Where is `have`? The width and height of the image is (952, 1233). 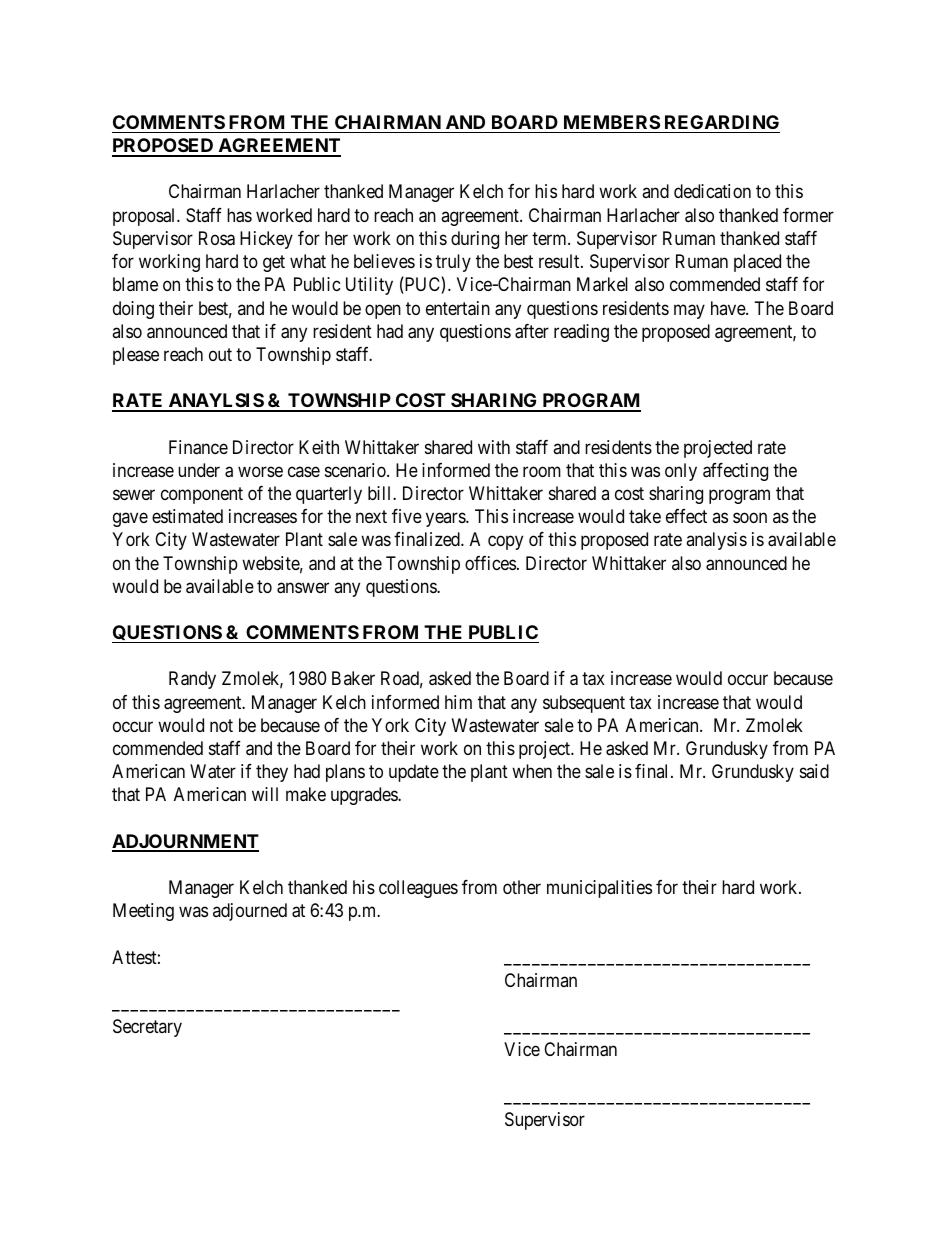 have is located at coordinates (729, 308).
